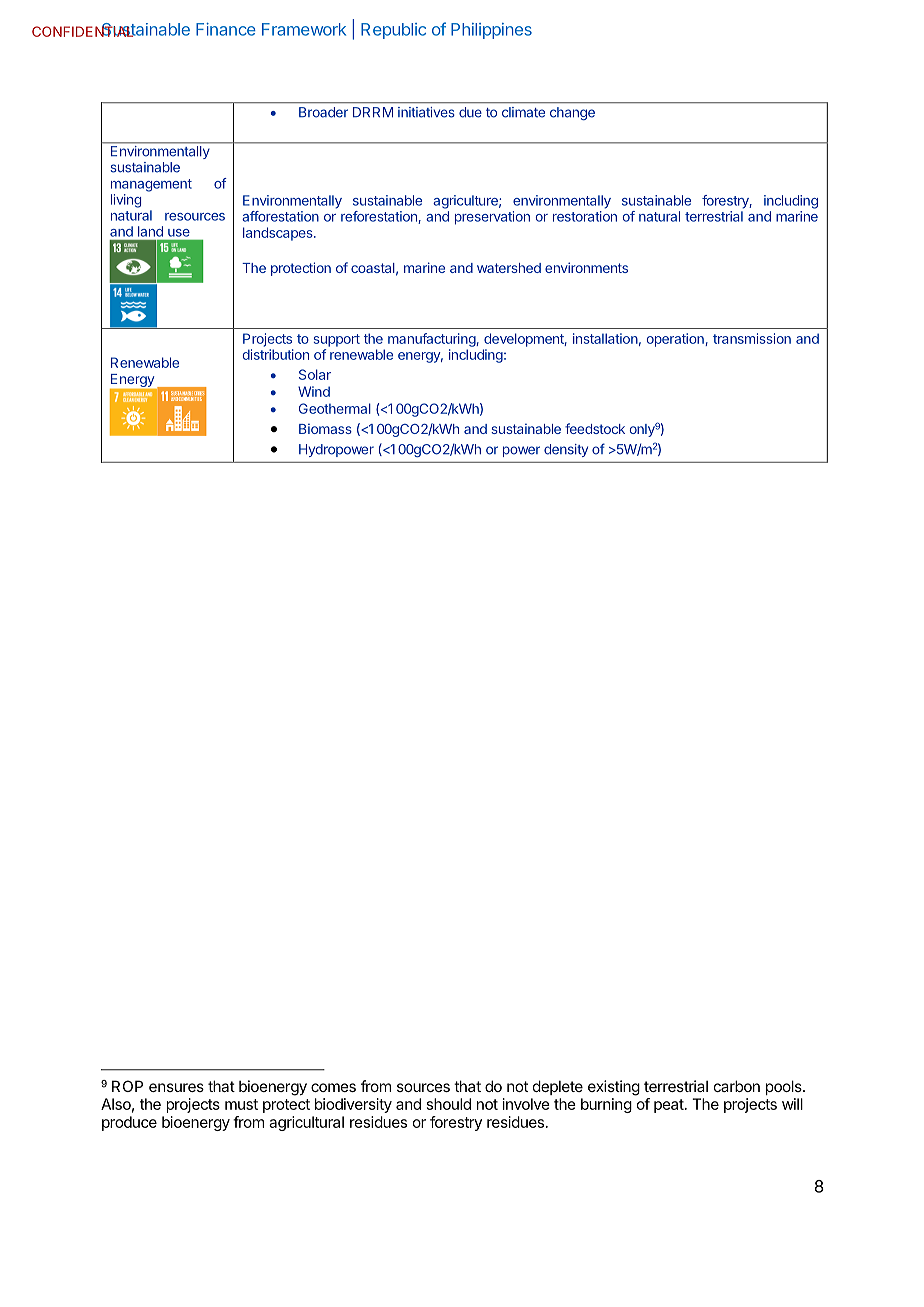  What do you see at coordinates (572, 113) in the screenshot?
I see `change` at bounding box center [572, 113].
